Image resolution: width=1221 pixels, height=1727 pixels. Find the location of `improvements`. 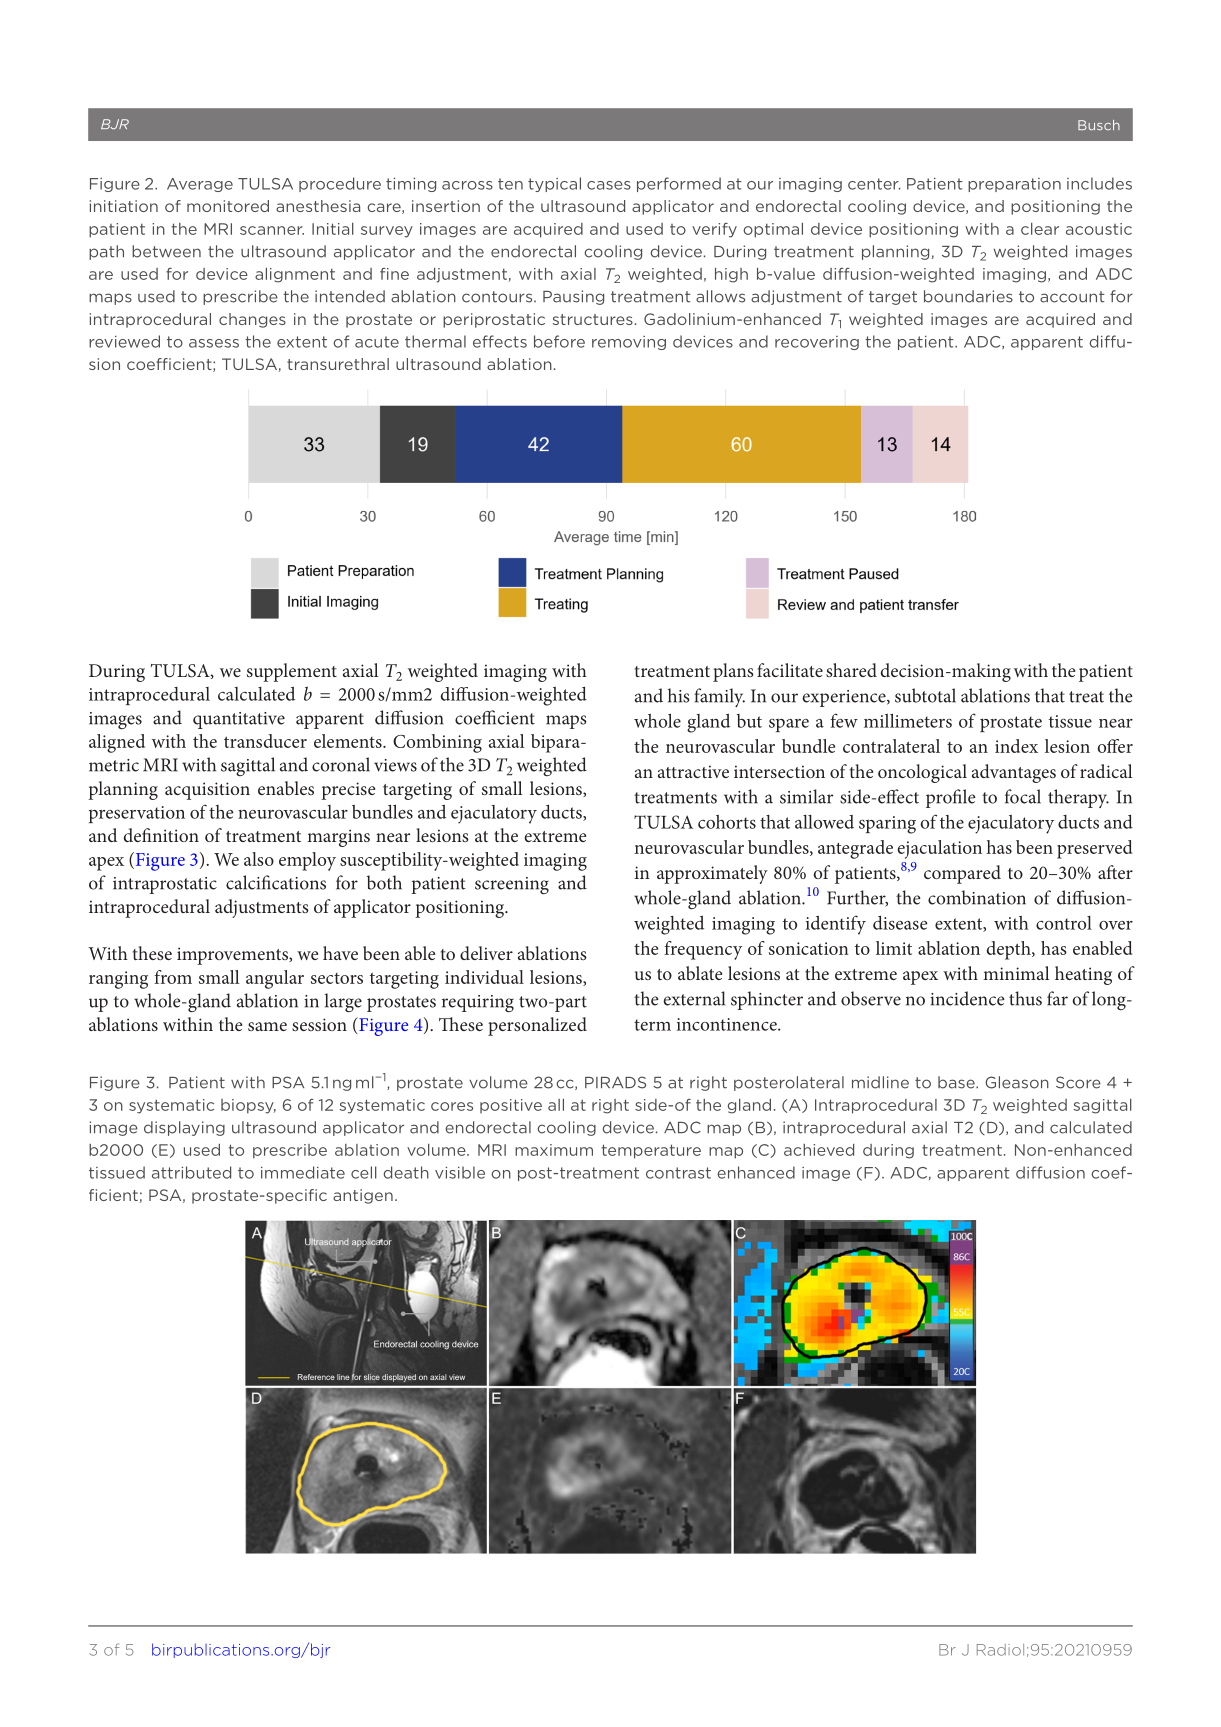

improvements is located at coordinates (233, 956).
